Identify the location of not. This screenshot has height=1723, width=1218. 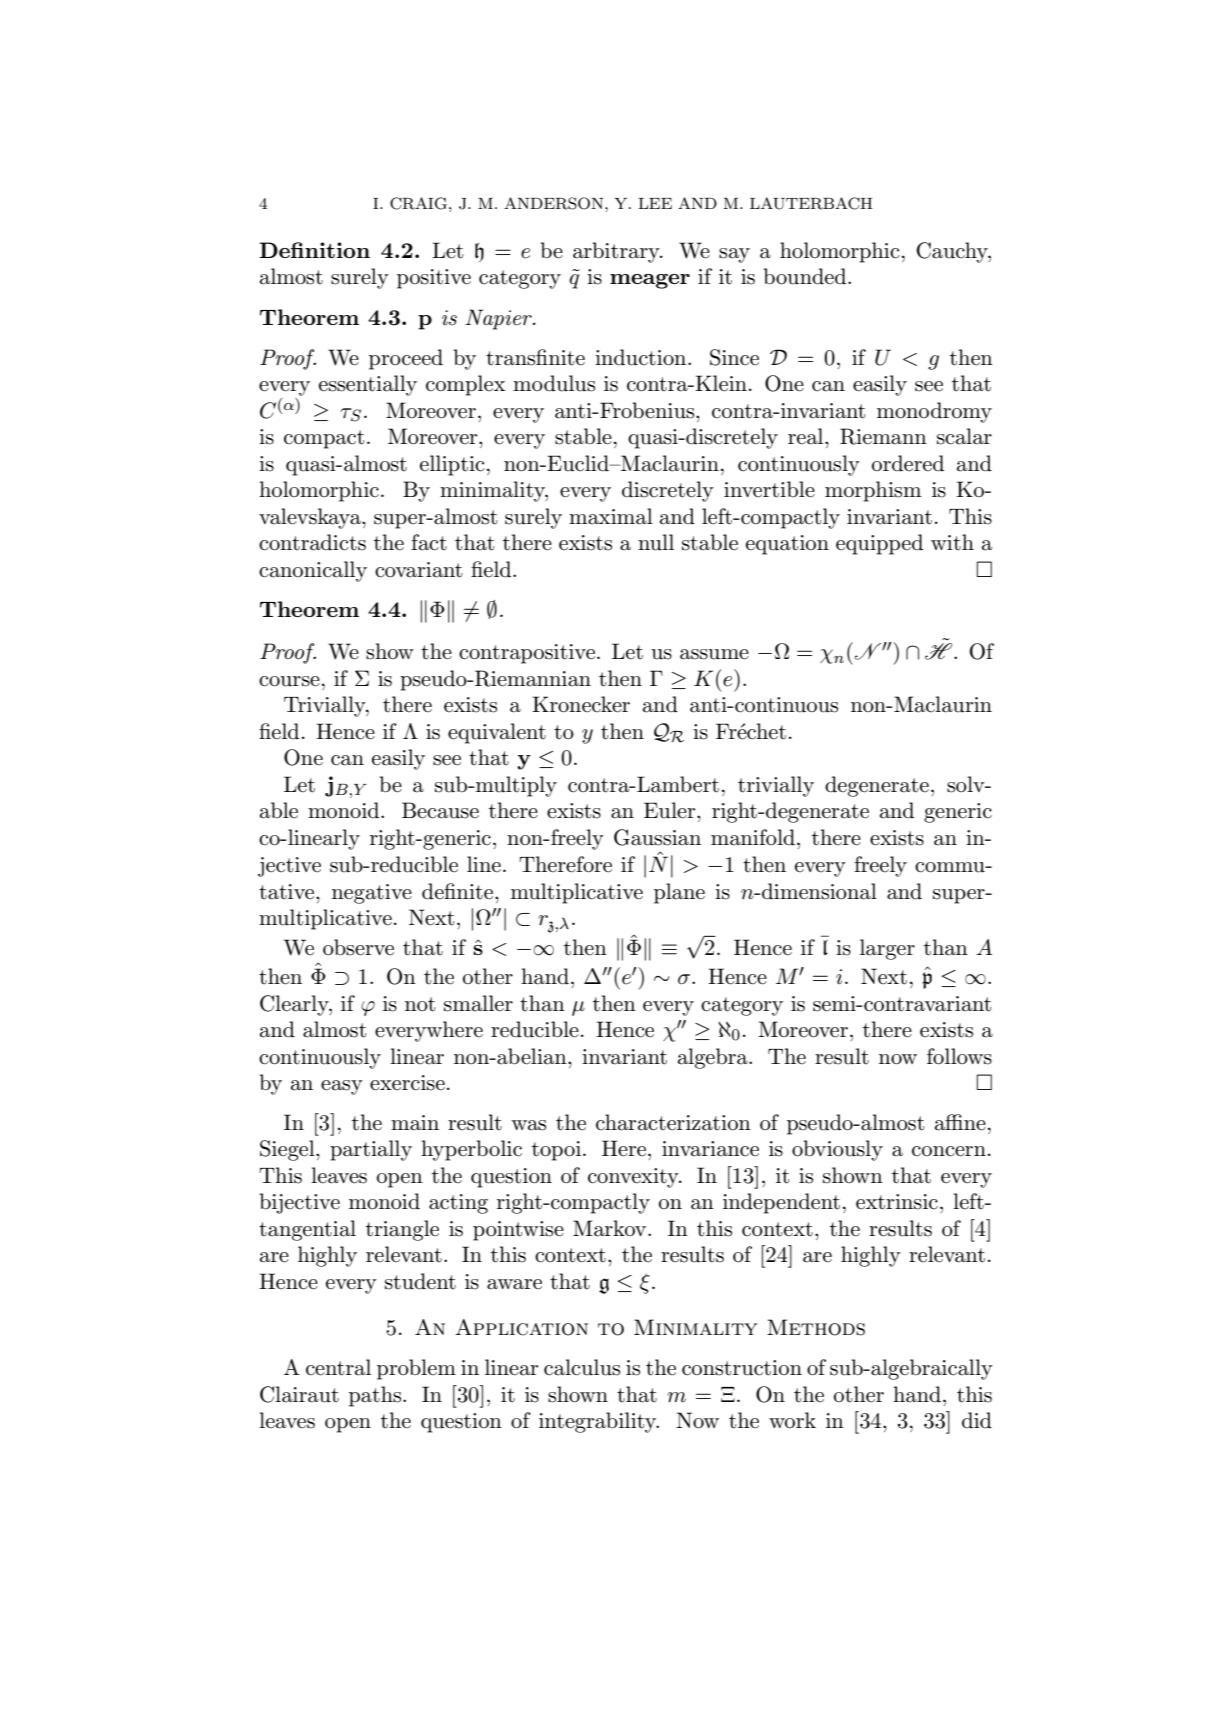
(420, 1004).
